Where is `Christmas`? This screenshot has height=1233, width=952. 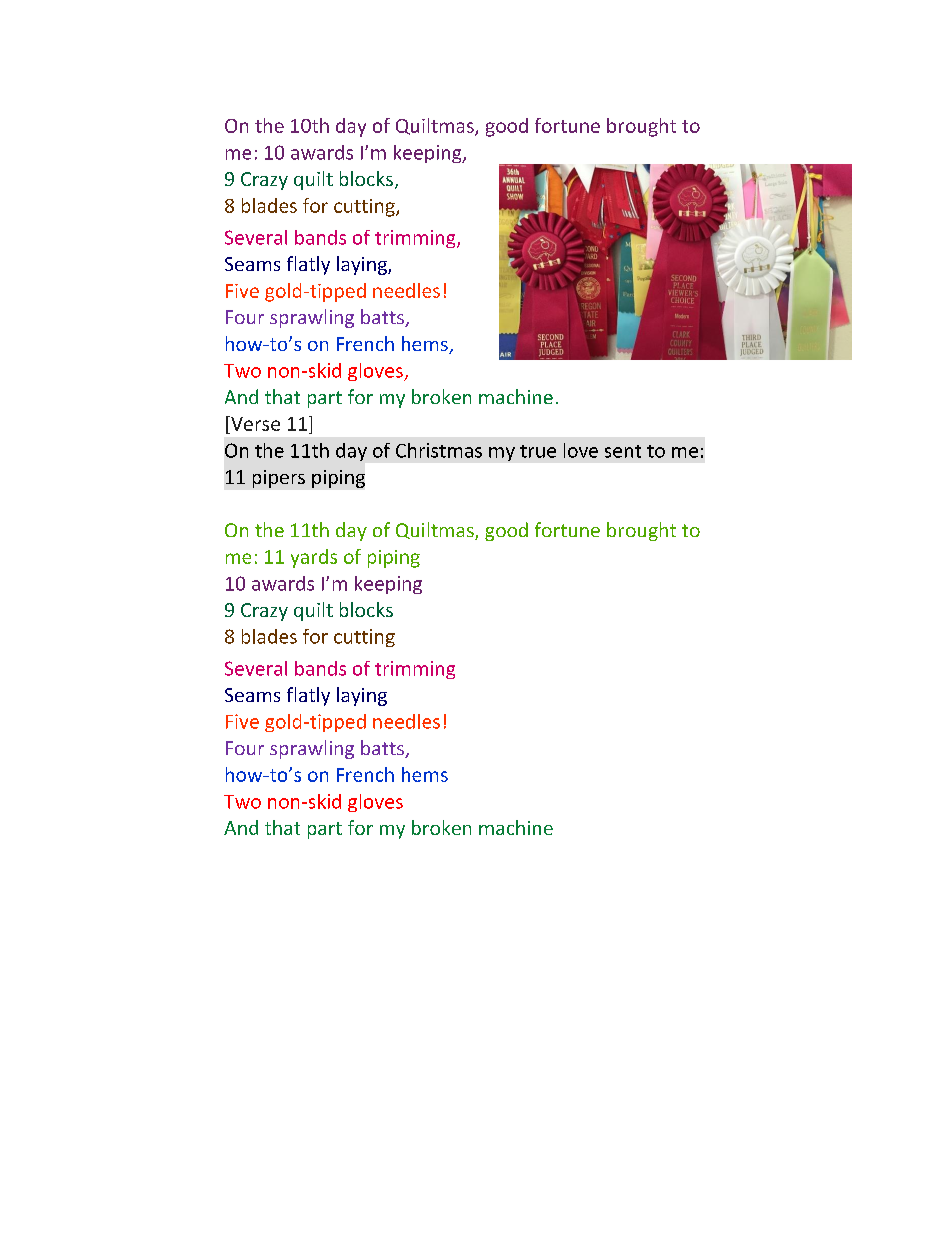 Christmas is located at coordinates (439, 450).
